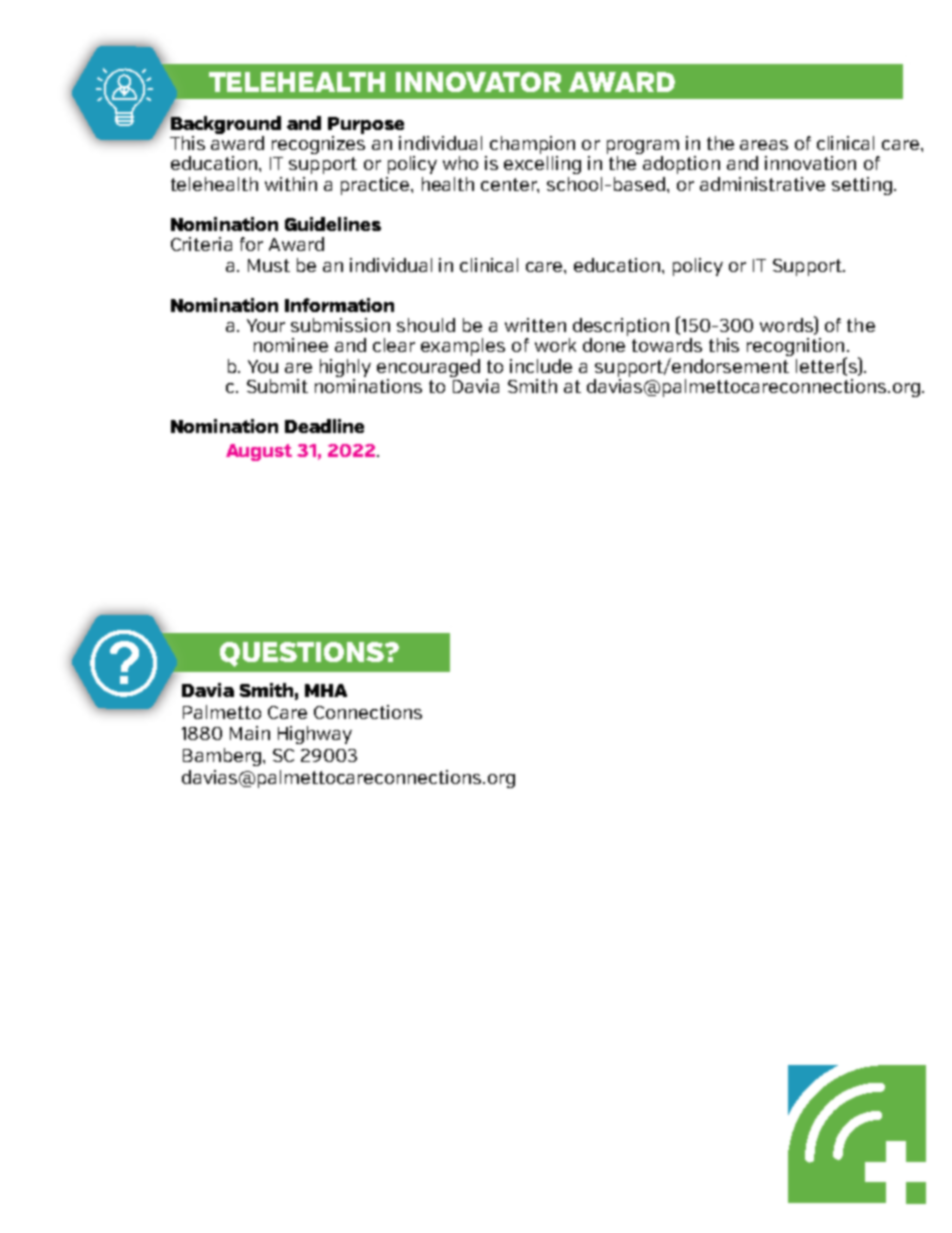 The image size is (952, 1233). What do you see at coordinates (225, 124) in the page?
I see `Background` at bounding box center [225, 124].
